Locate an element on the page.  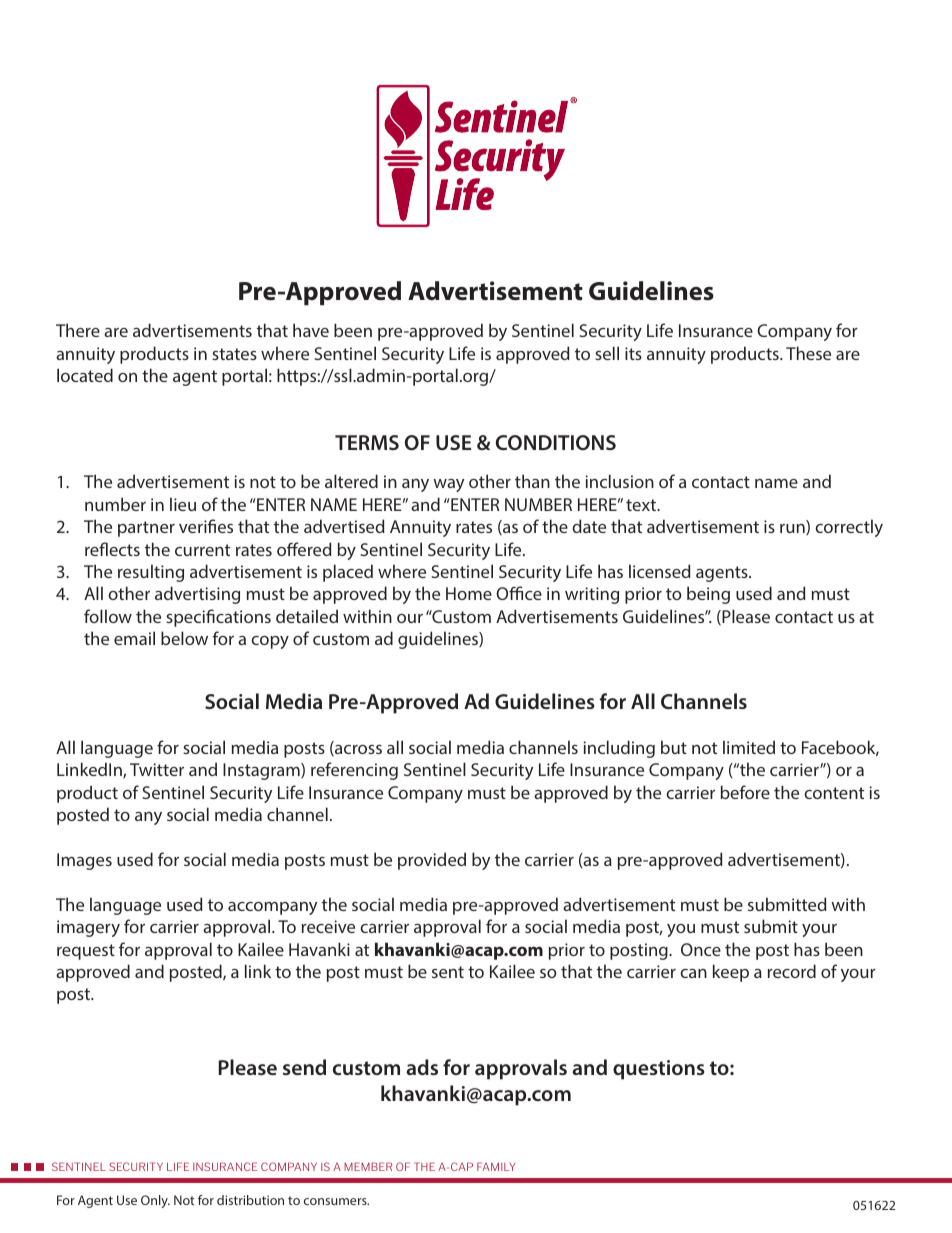
sell is located at coordinates (607, 353).
